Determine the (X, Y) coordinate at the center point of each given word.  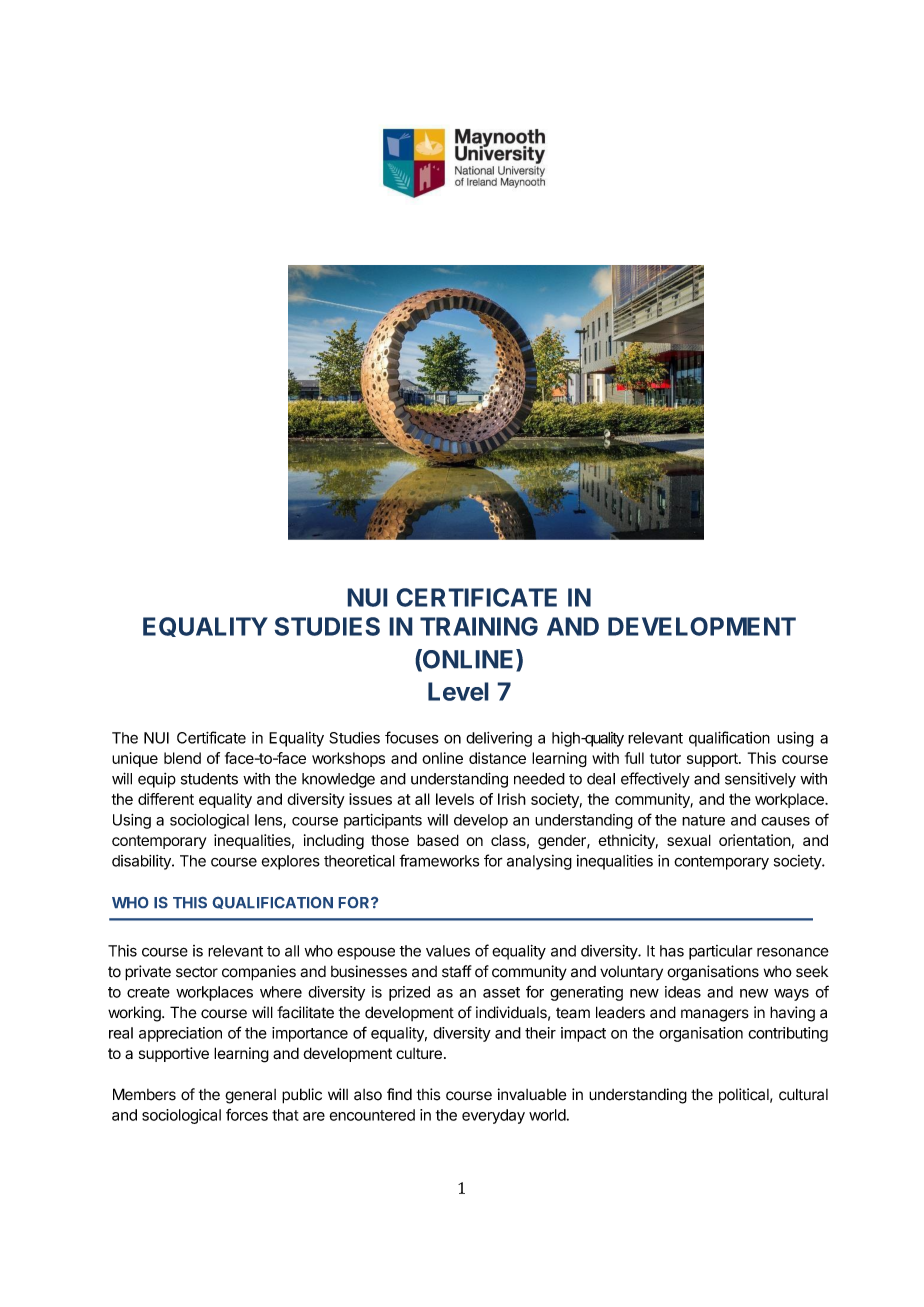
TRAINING (479, 626)
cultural (803, 1094)
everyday (493, 1116)
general (250, 1096)
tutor (665, 758)
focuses (412, 737)
